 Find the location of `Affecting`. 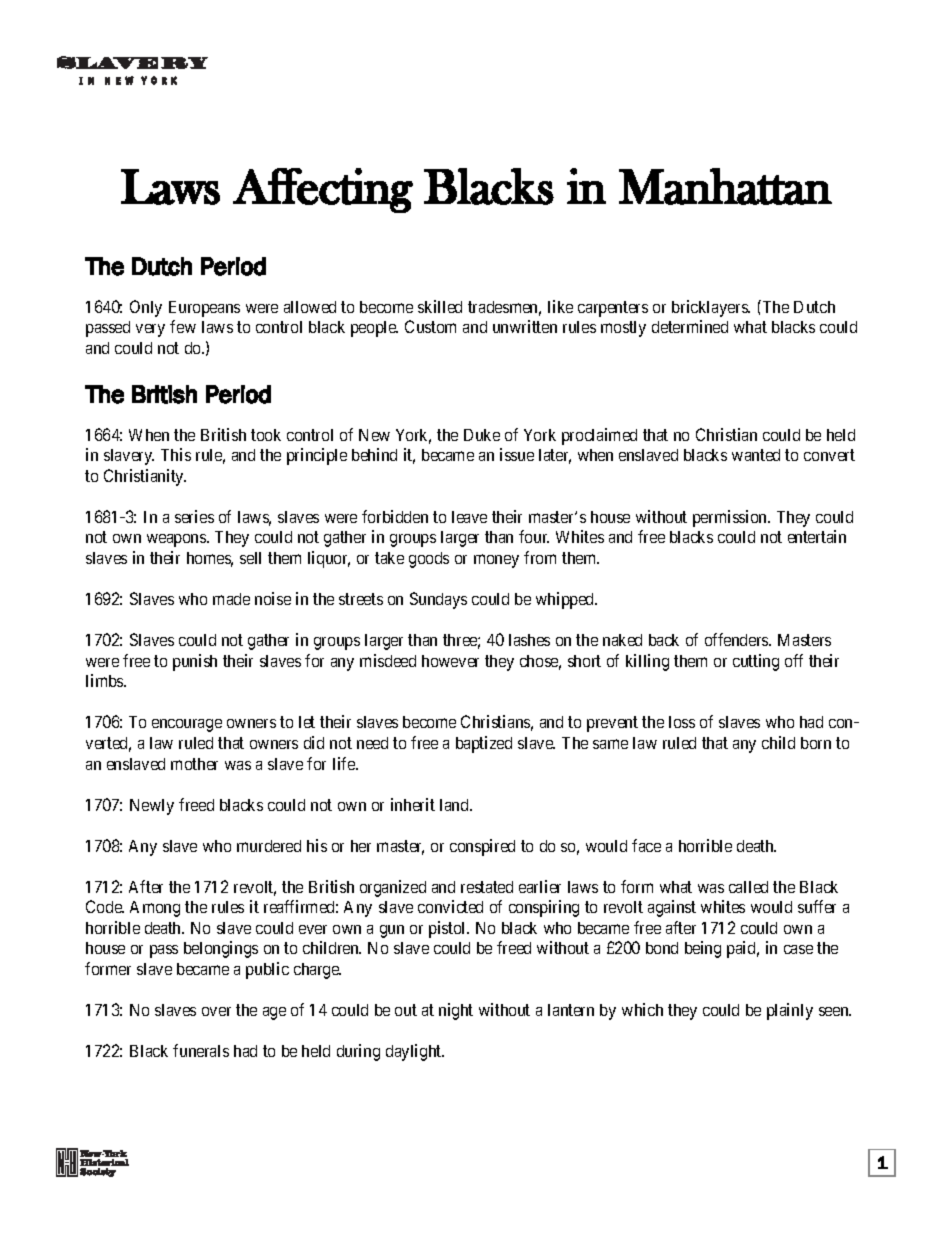

Affecting is located at coordinates (323, 190).
